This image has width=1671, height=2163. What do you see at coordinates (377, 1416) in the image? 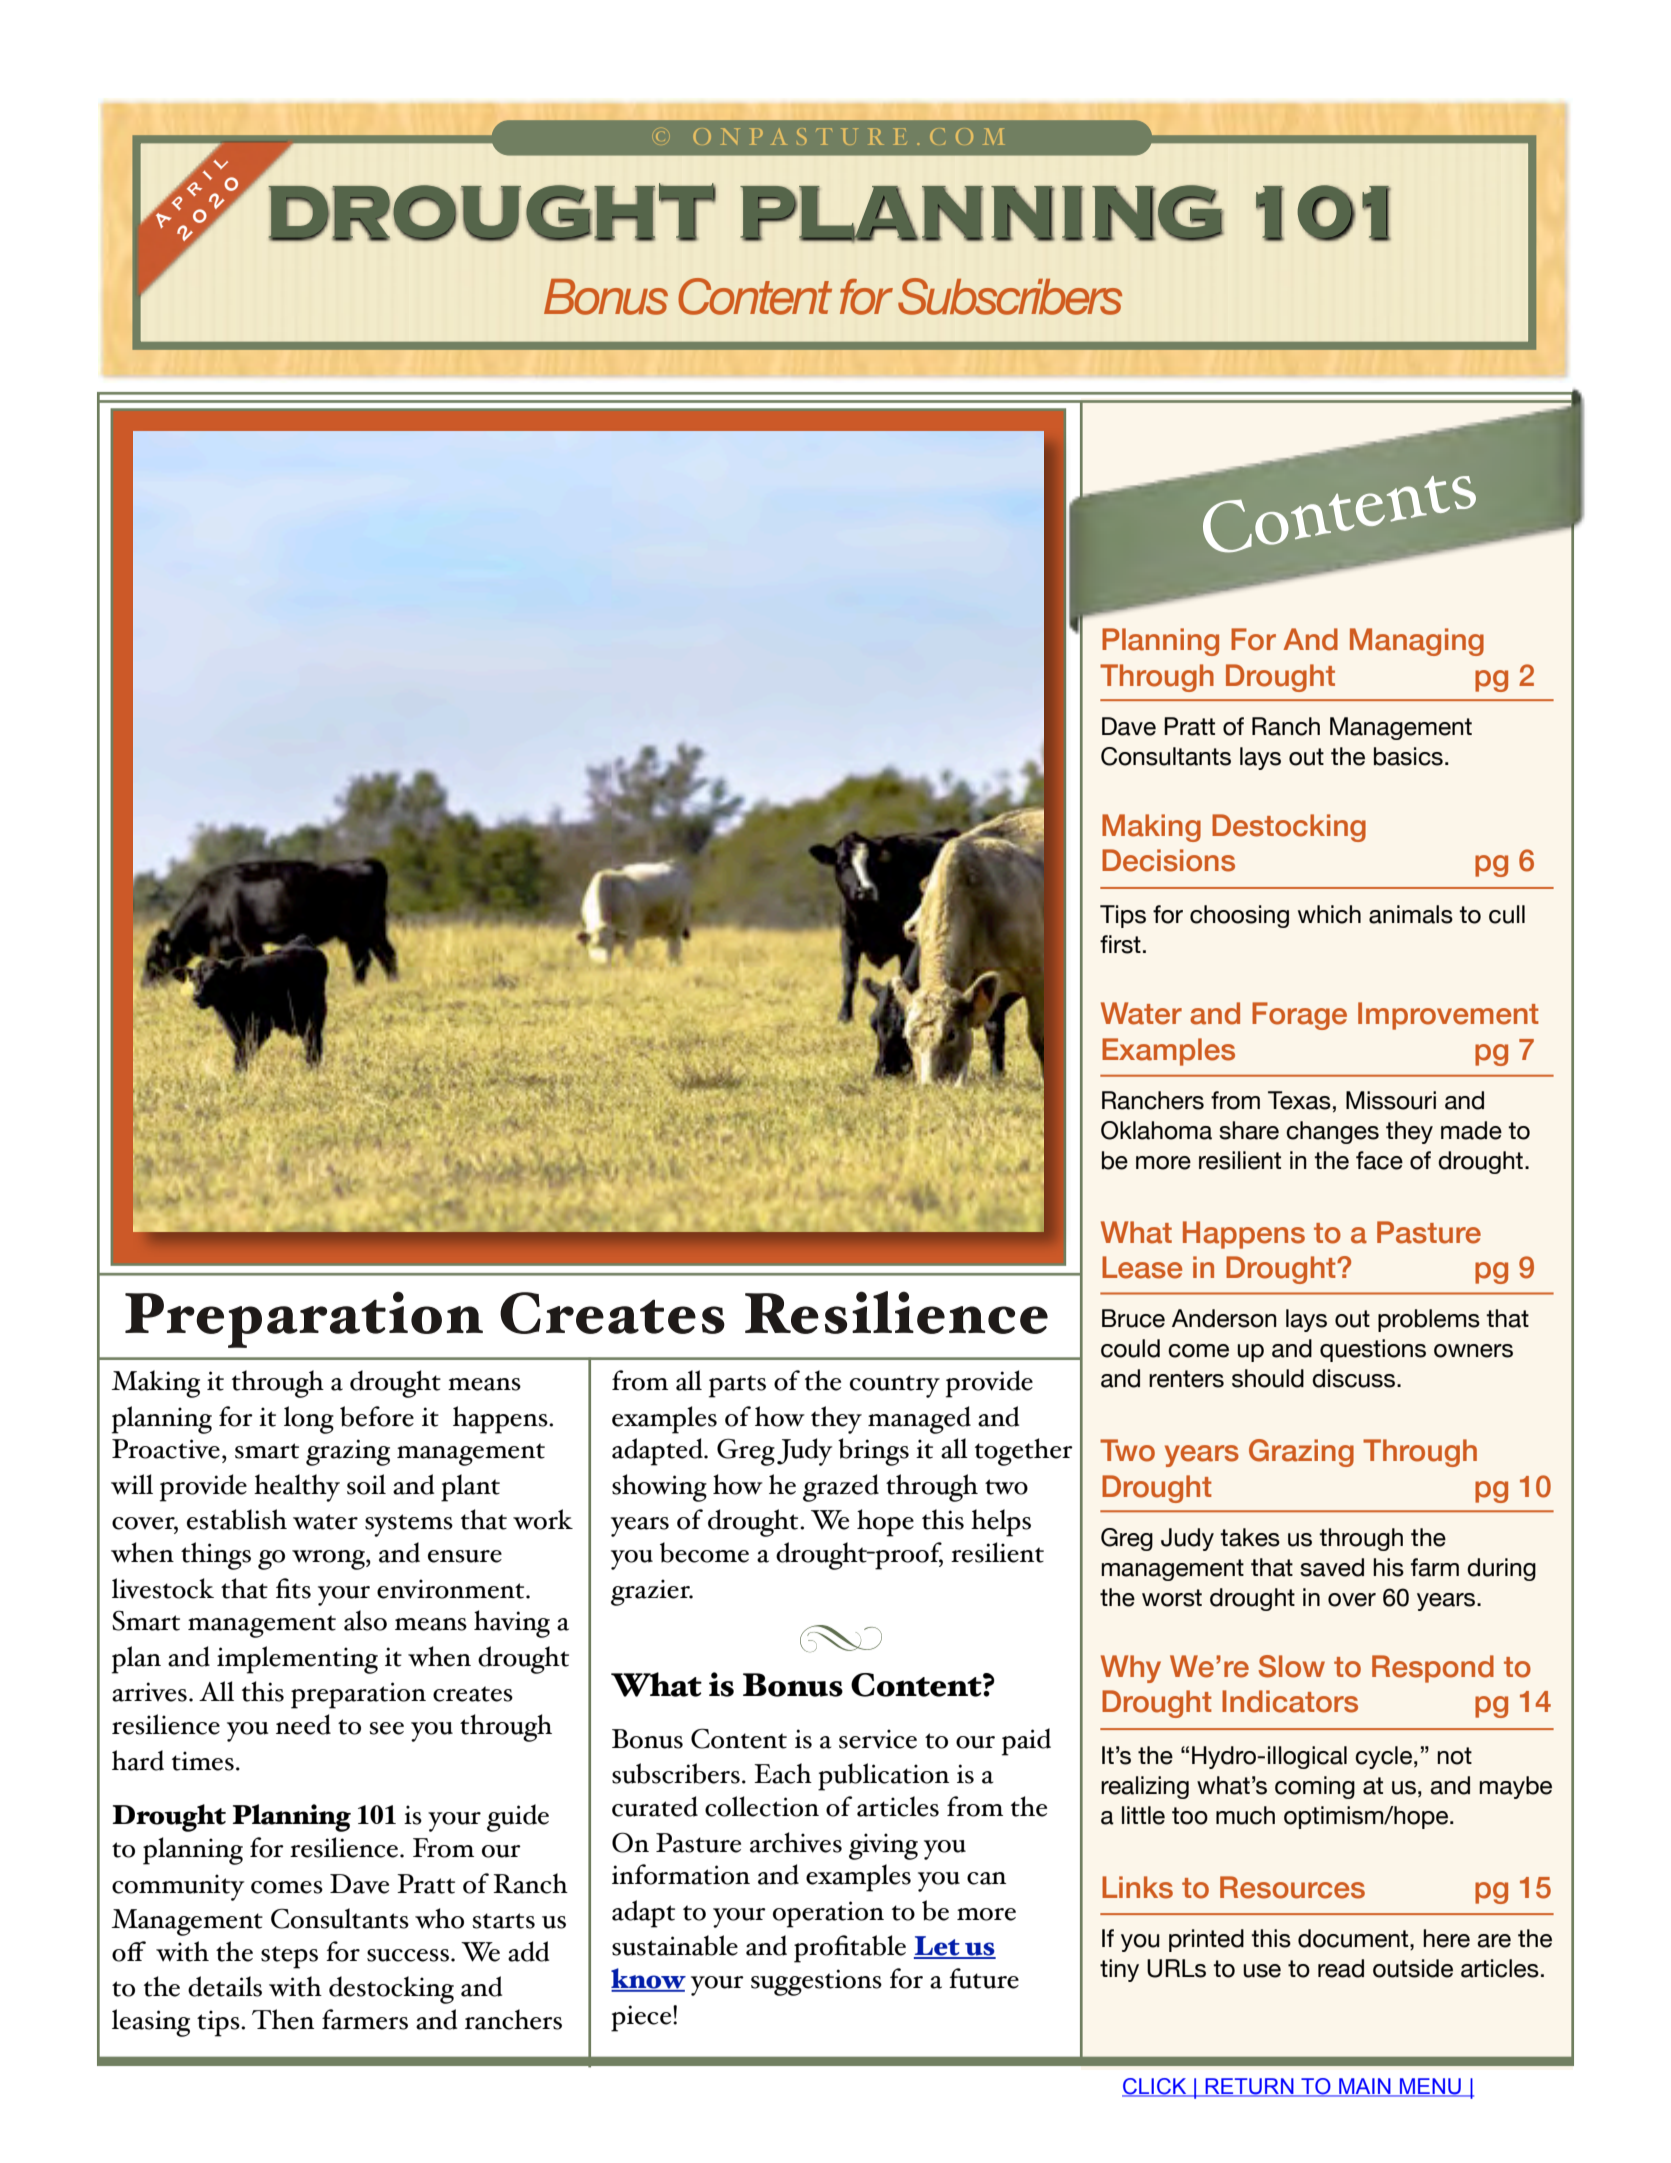
I see `before` at bounding box center [377, 1416].
